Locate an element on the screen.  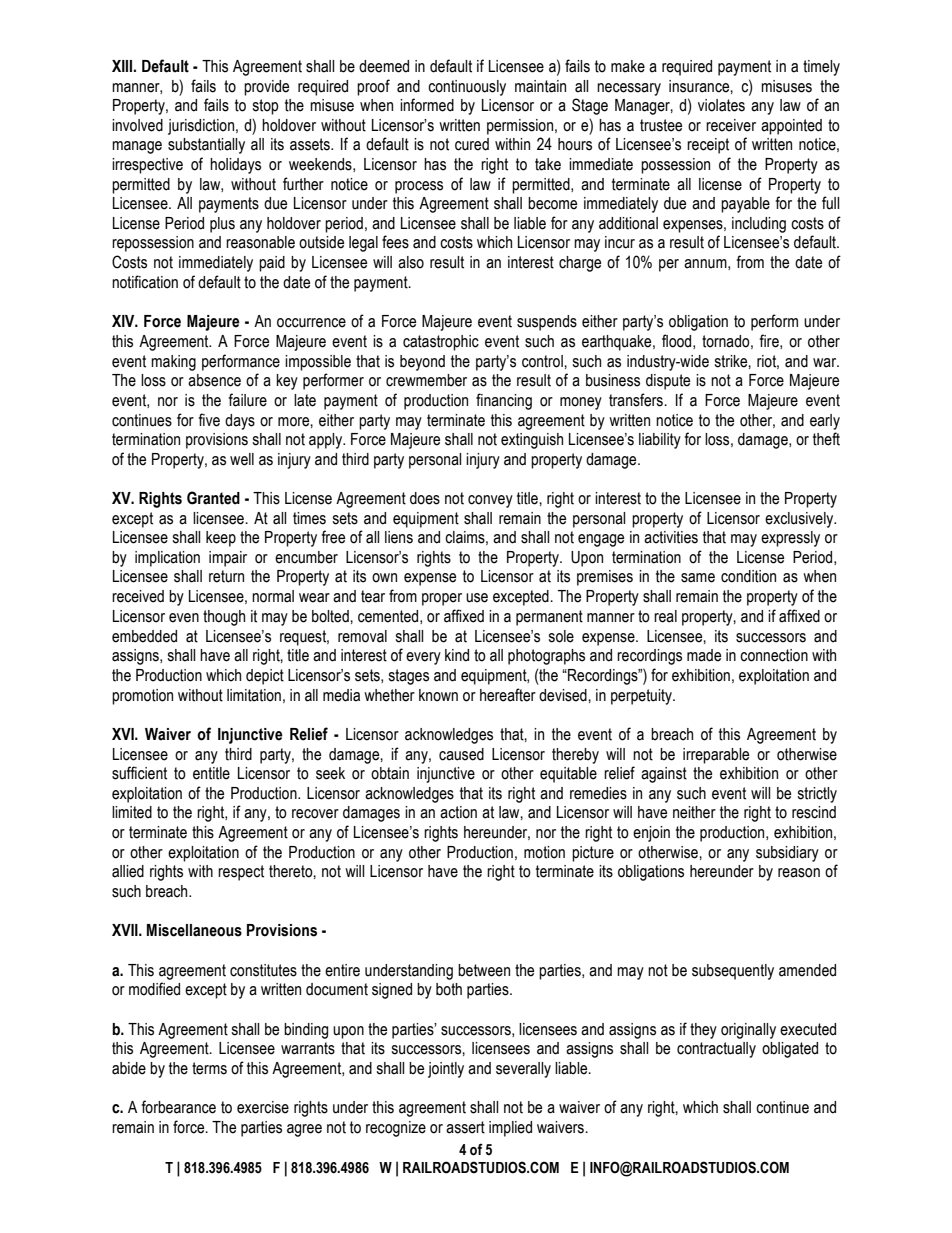
continuously is located at coordinates (467, 88).
